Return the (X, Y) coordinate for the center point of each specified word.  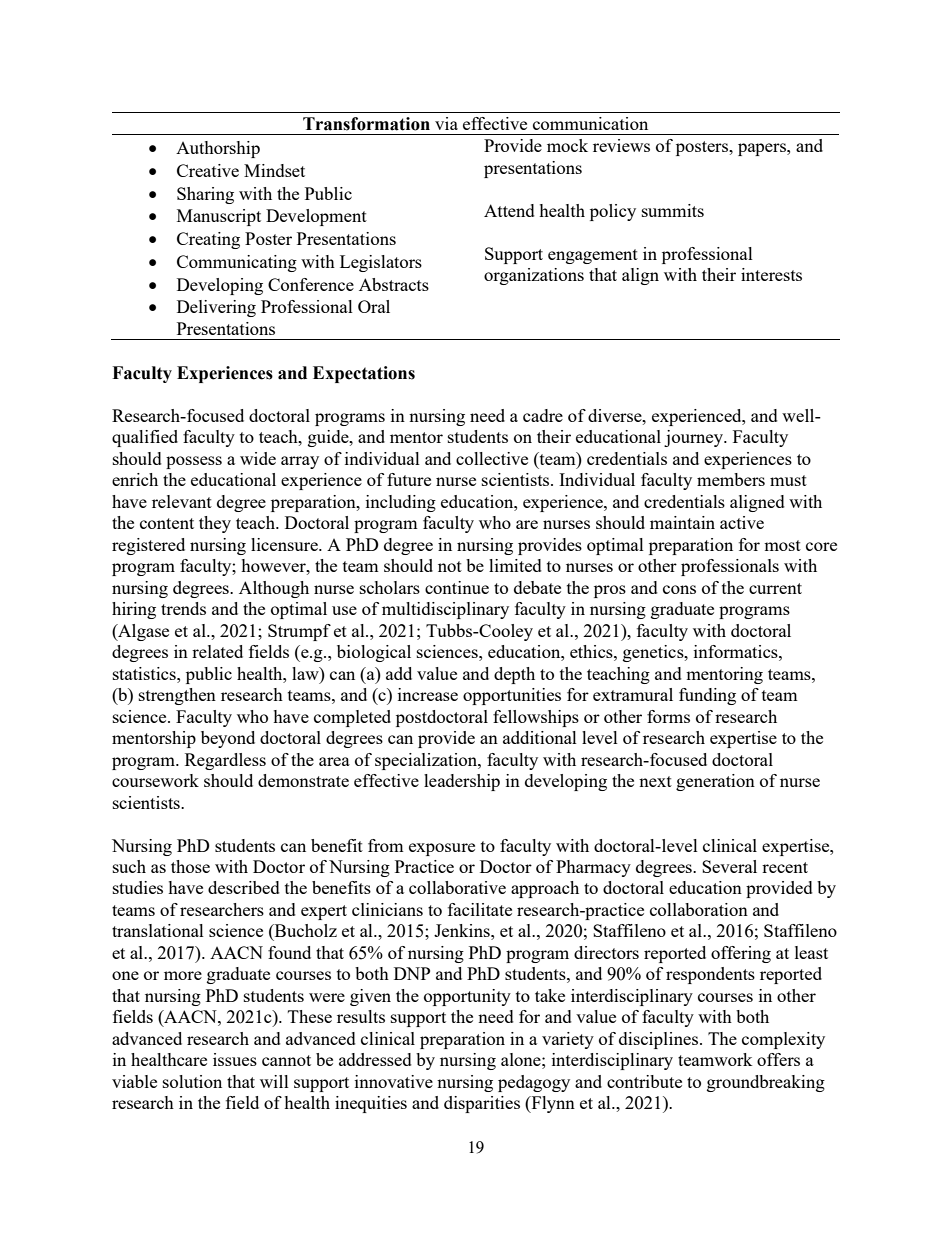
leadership (462, 782)
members (731, 479)
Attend (509, 210)
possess (194, 462)
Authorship (218, 149)
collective (492, 458)
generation (715, 782)
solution (192, 1081)
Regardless (225, 761)
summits (673, 210)
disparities (482, 1104)
